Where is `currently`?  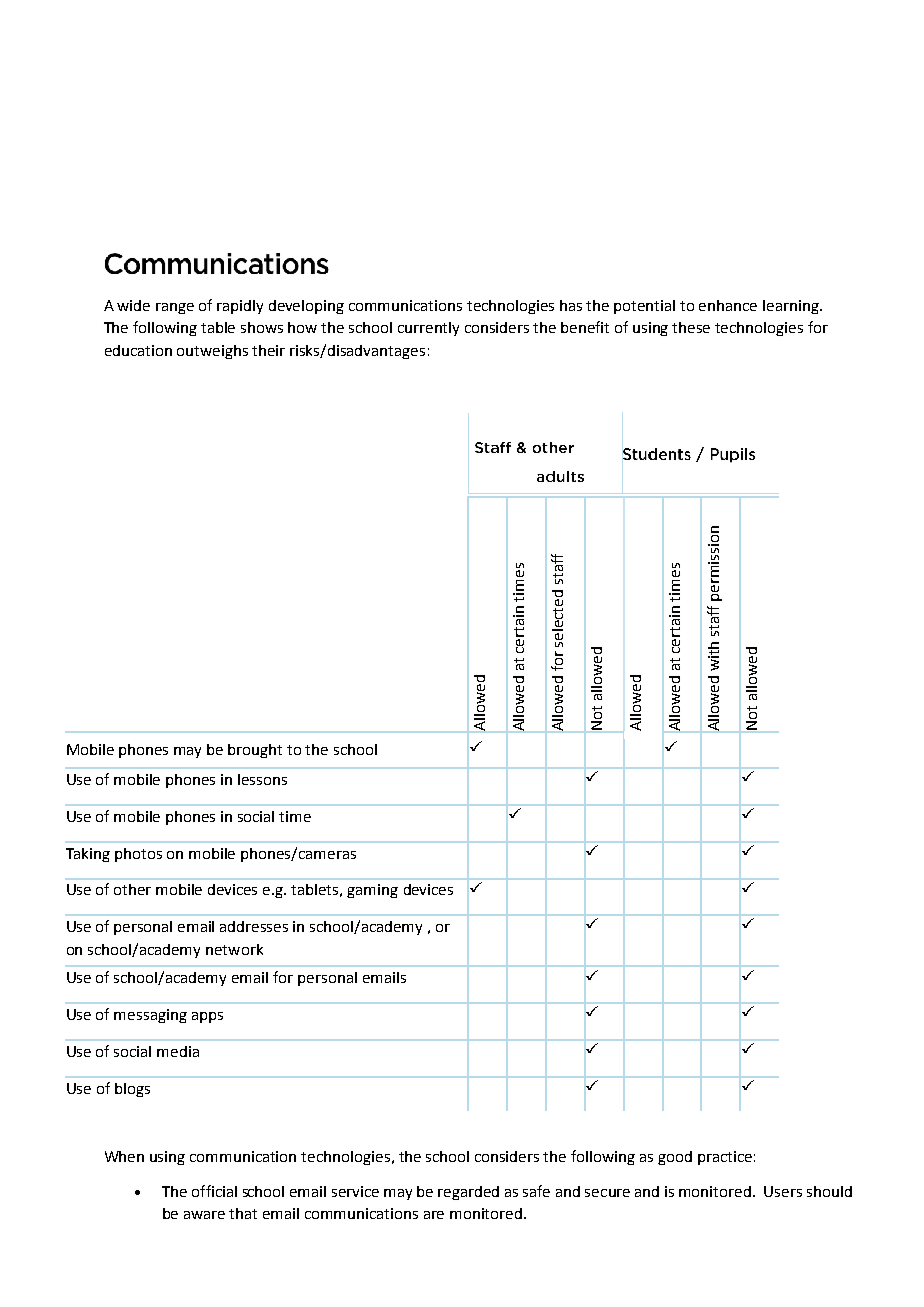 currently is located at coordinates (428, 329).
